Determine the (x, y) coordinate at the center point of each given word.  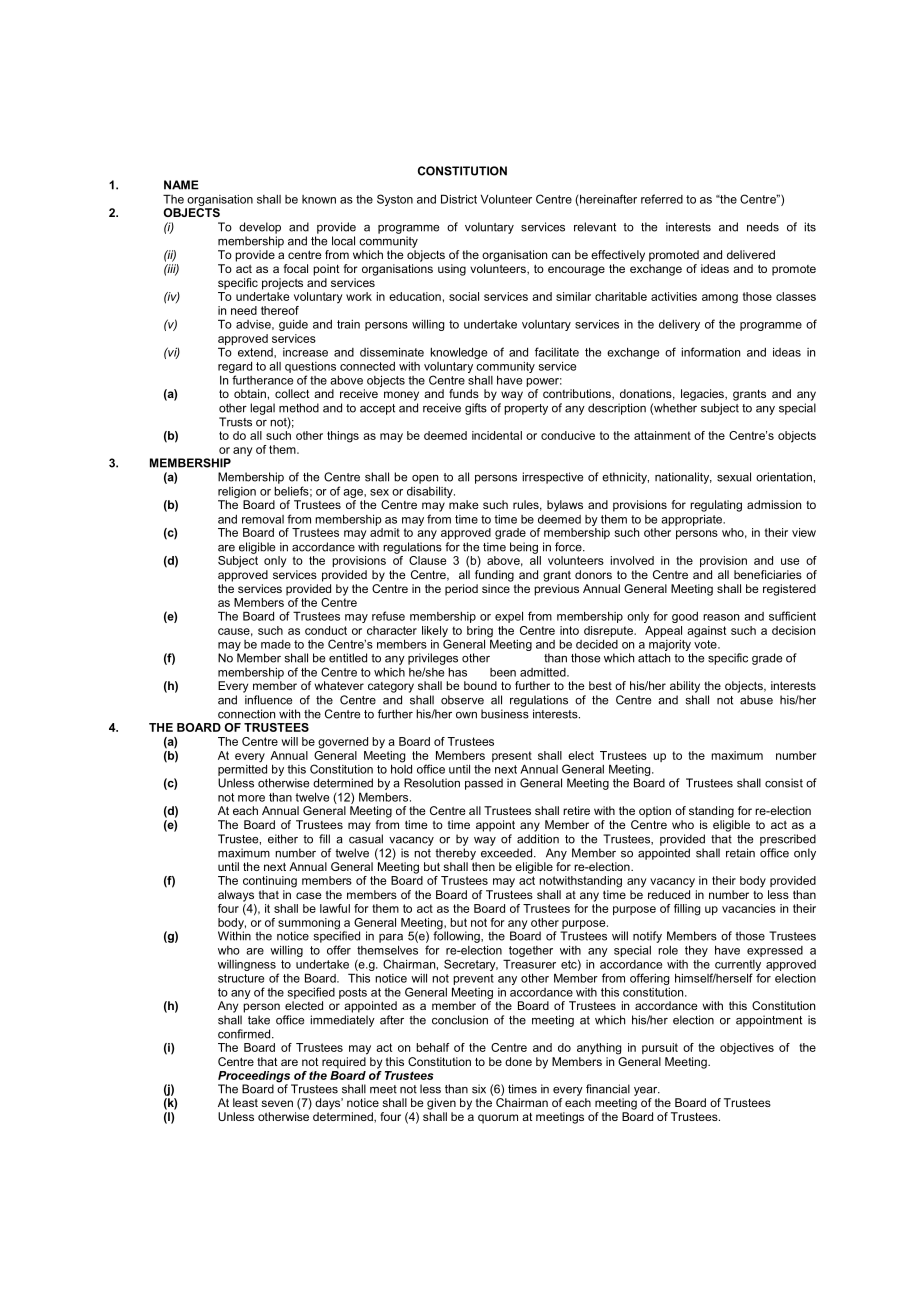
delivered (751, 254)
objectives (747, 1049)
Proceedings (255, 1078)
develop (260, 228)
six (479, 1089)
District (459, 199)
